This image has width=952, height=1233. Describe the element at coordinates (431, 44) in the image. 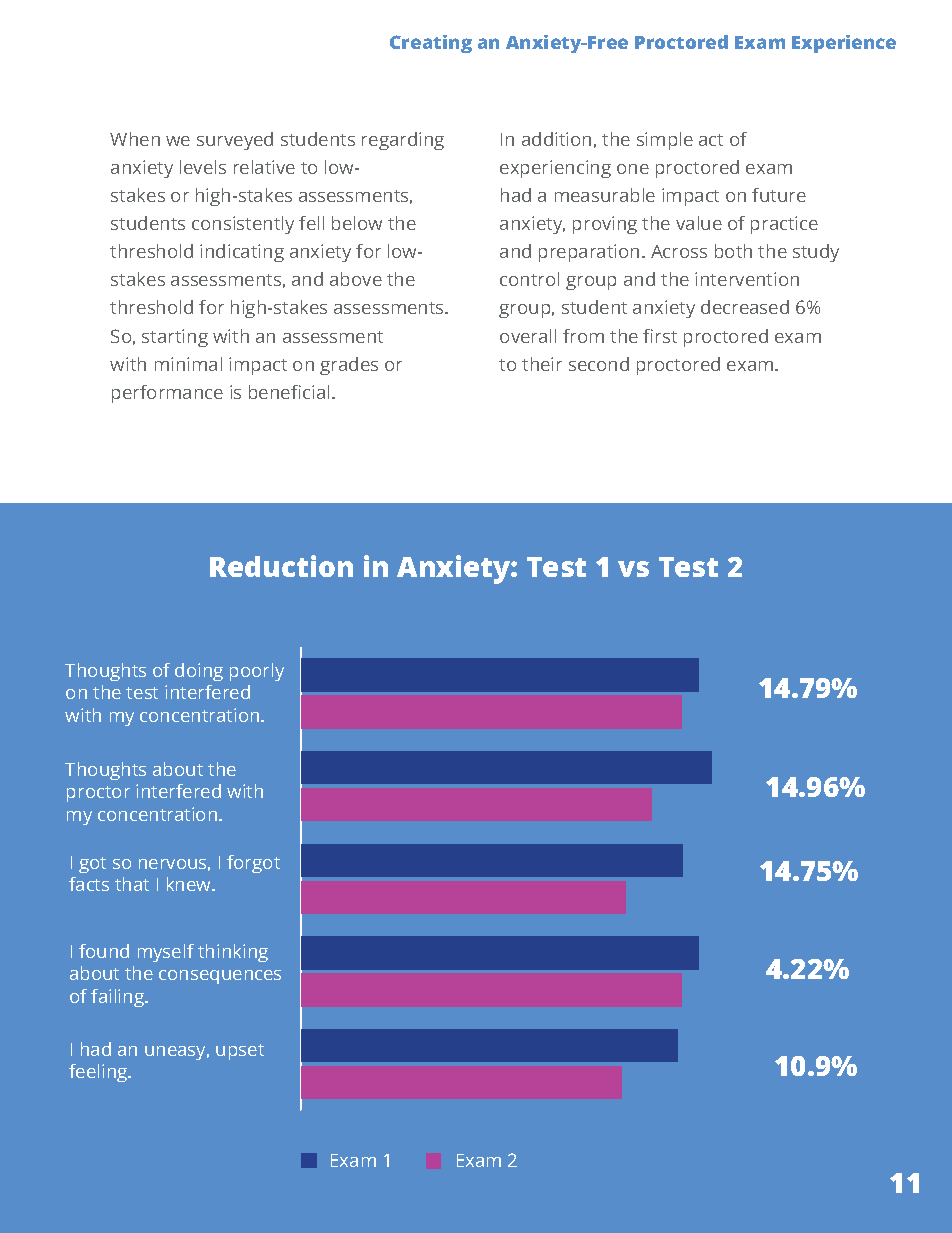

I see `Creating` at that location.
